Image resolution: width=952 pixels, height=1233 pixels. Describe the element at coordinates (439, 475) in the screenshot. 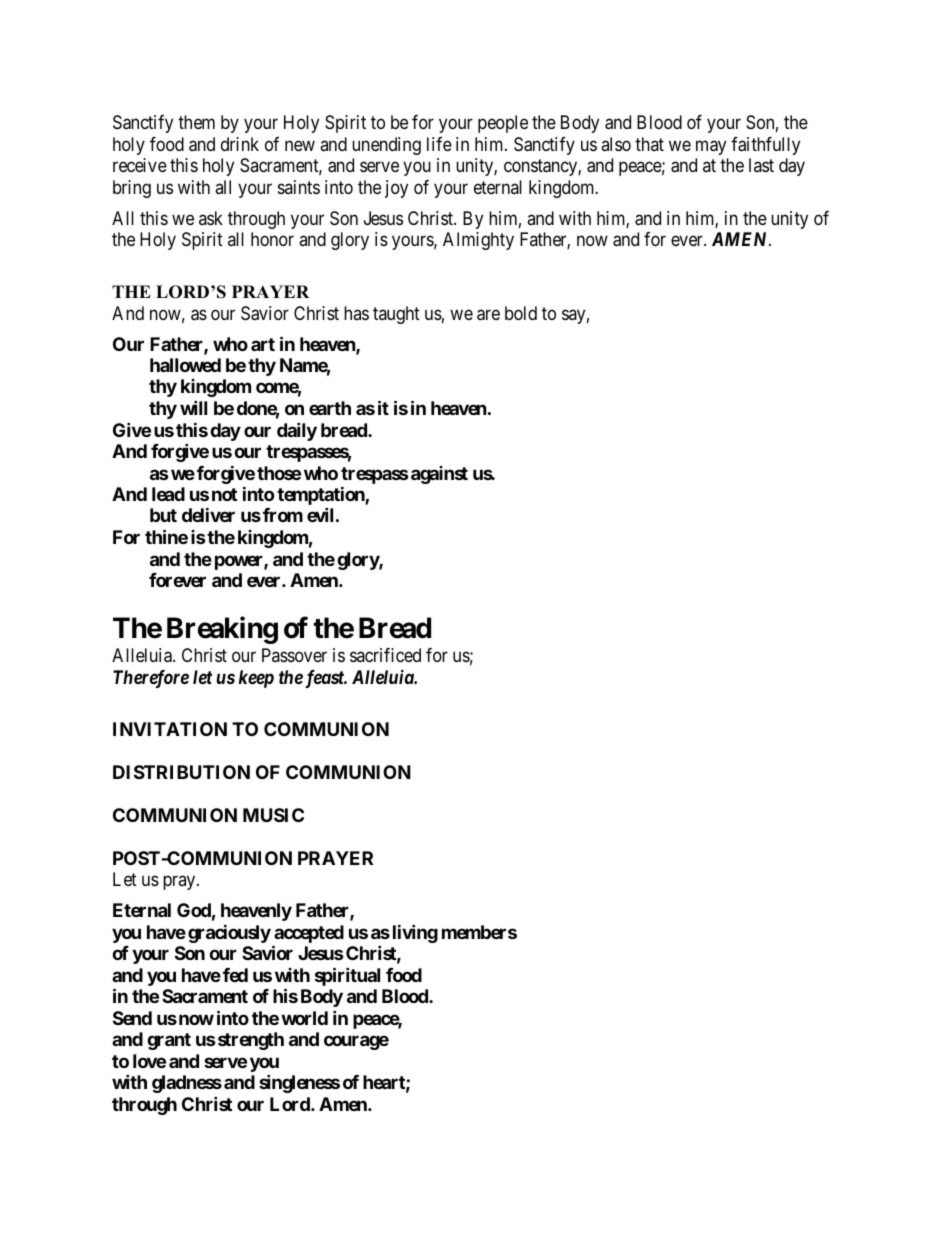

I see `against` at that location.
